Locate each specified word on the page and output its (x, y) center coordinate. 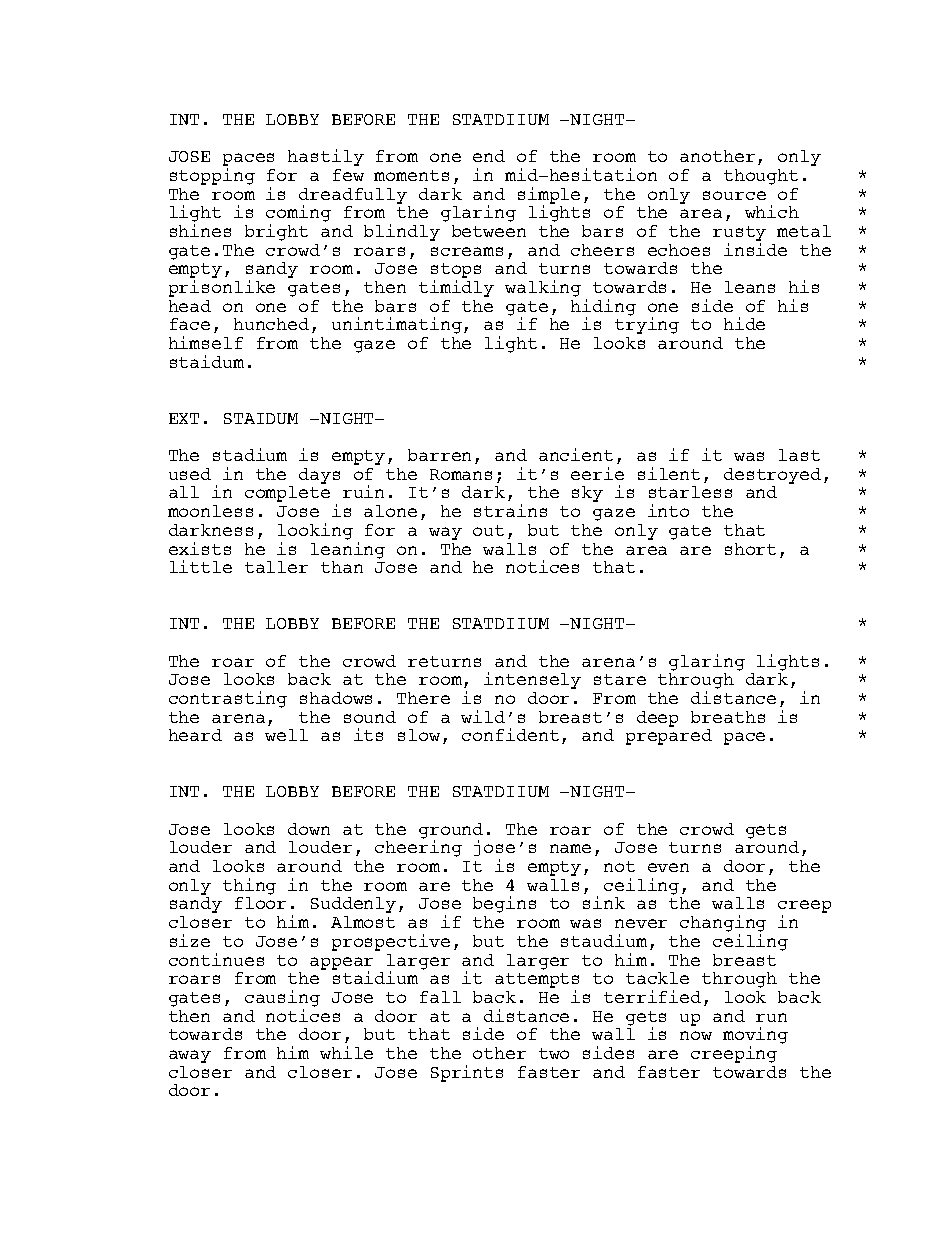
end (489, 156)
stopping (212, 176)
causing (282, 998)
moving (755, 1037)
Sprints (467, 1073)
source (734, 195)
